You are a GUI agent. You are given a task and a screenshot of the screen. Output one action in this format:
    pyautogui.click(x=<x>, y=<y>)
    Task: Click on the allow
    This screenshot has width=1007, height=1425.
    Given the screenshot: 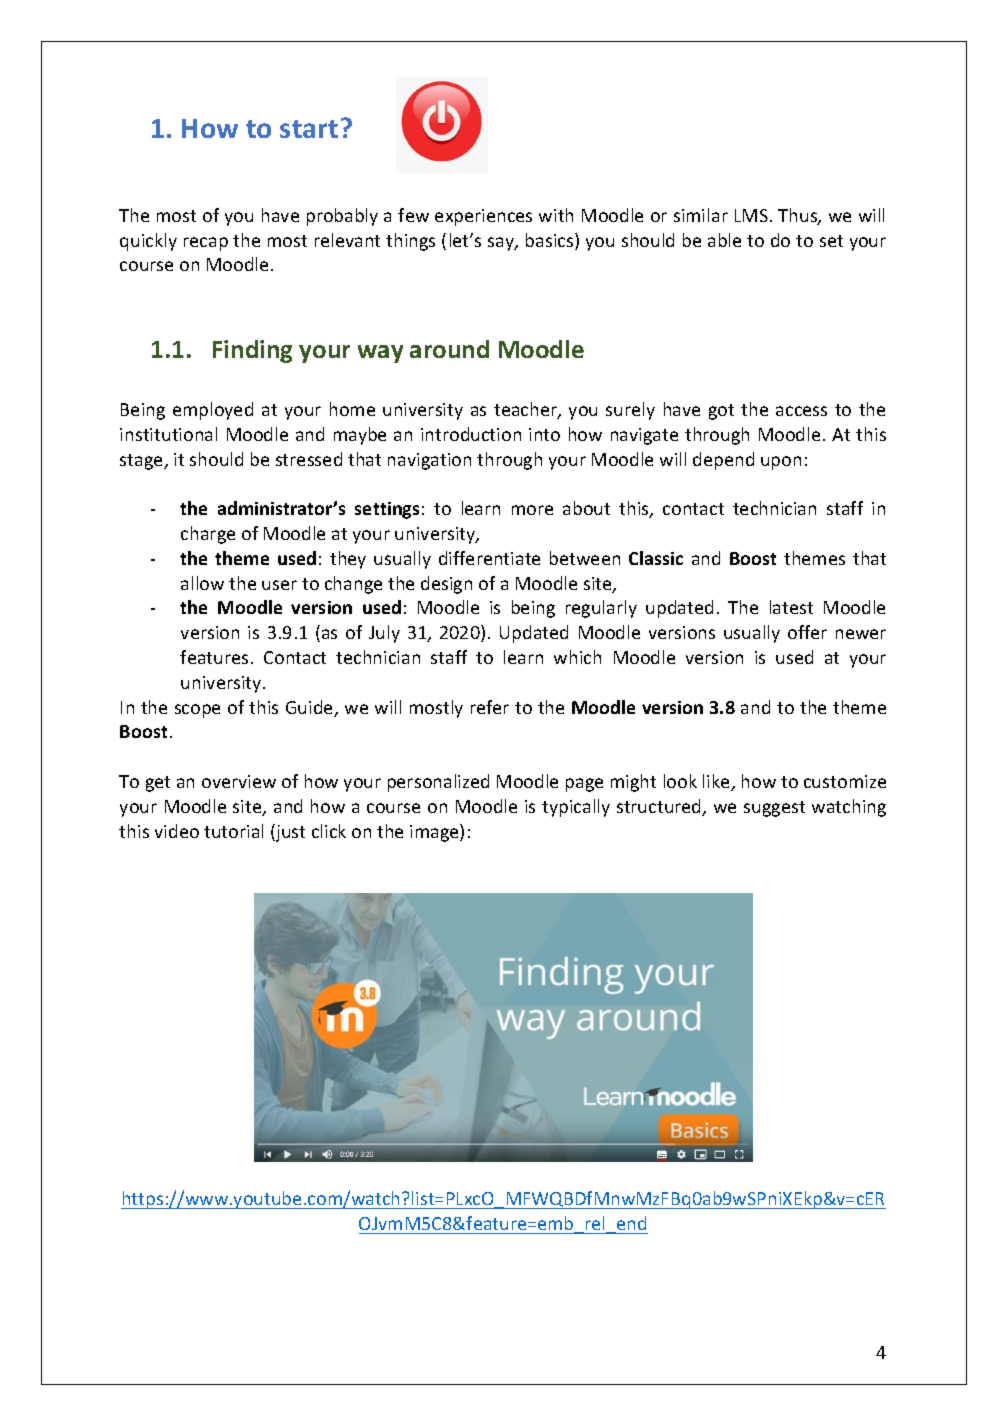 What is the action you would take?
    pyautogui.click(x=202, y=583)
